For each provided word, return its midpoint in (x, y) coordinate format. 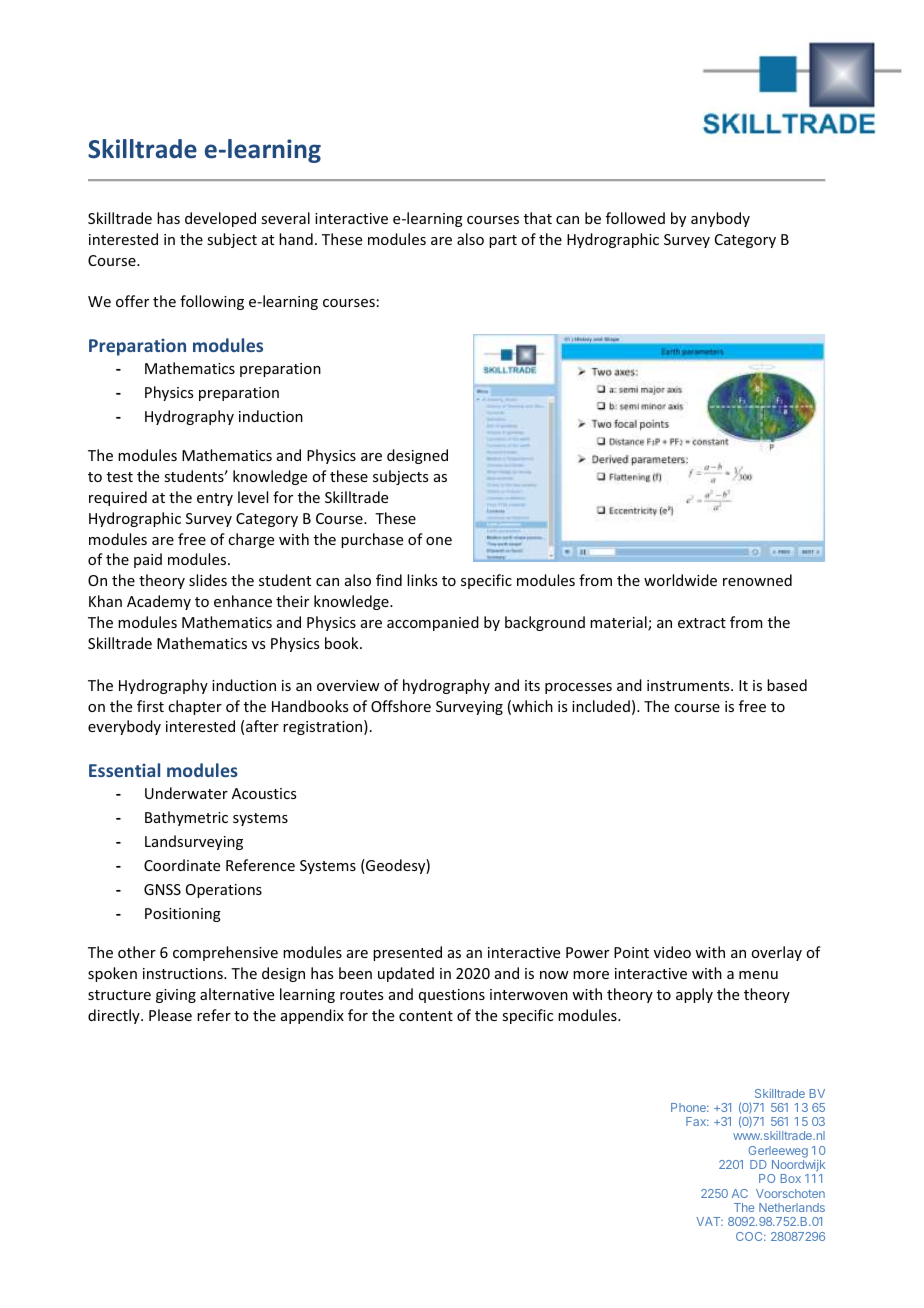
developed (220, 219)
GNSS (162, 889)
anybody (720, 219)
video (672, 952)
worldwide (680, 580)
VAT (709, 1221)
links (422, 580)
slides (208, 580)
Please (170, 1015)
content (426, 1016)
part (503, 241)
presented (407, 953)
